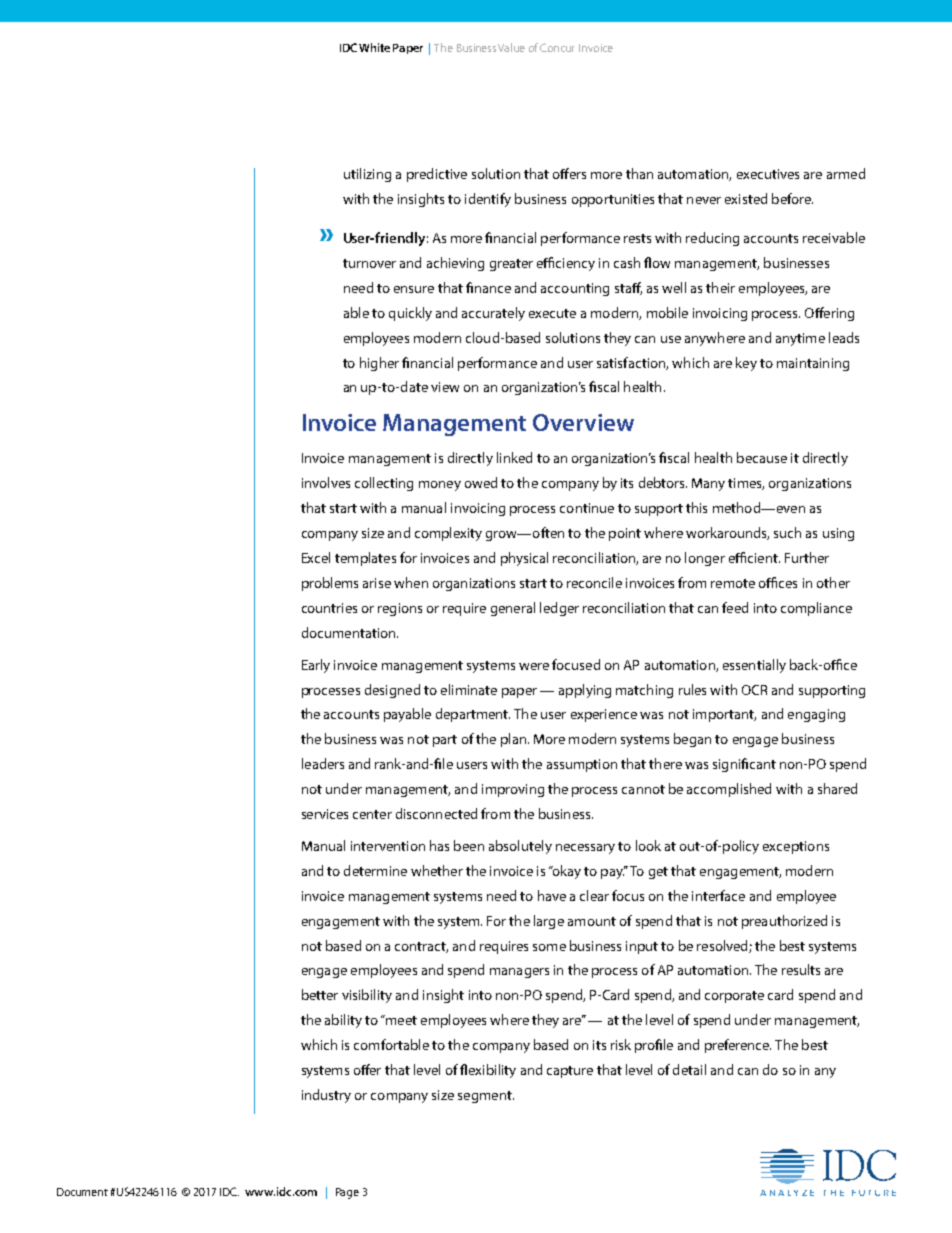 The height and width of the screenshot is (1233, 952). What do you see at coordinates (400, 609) in the screenshot?
I see `regions` at bounding box center [400, 609].
